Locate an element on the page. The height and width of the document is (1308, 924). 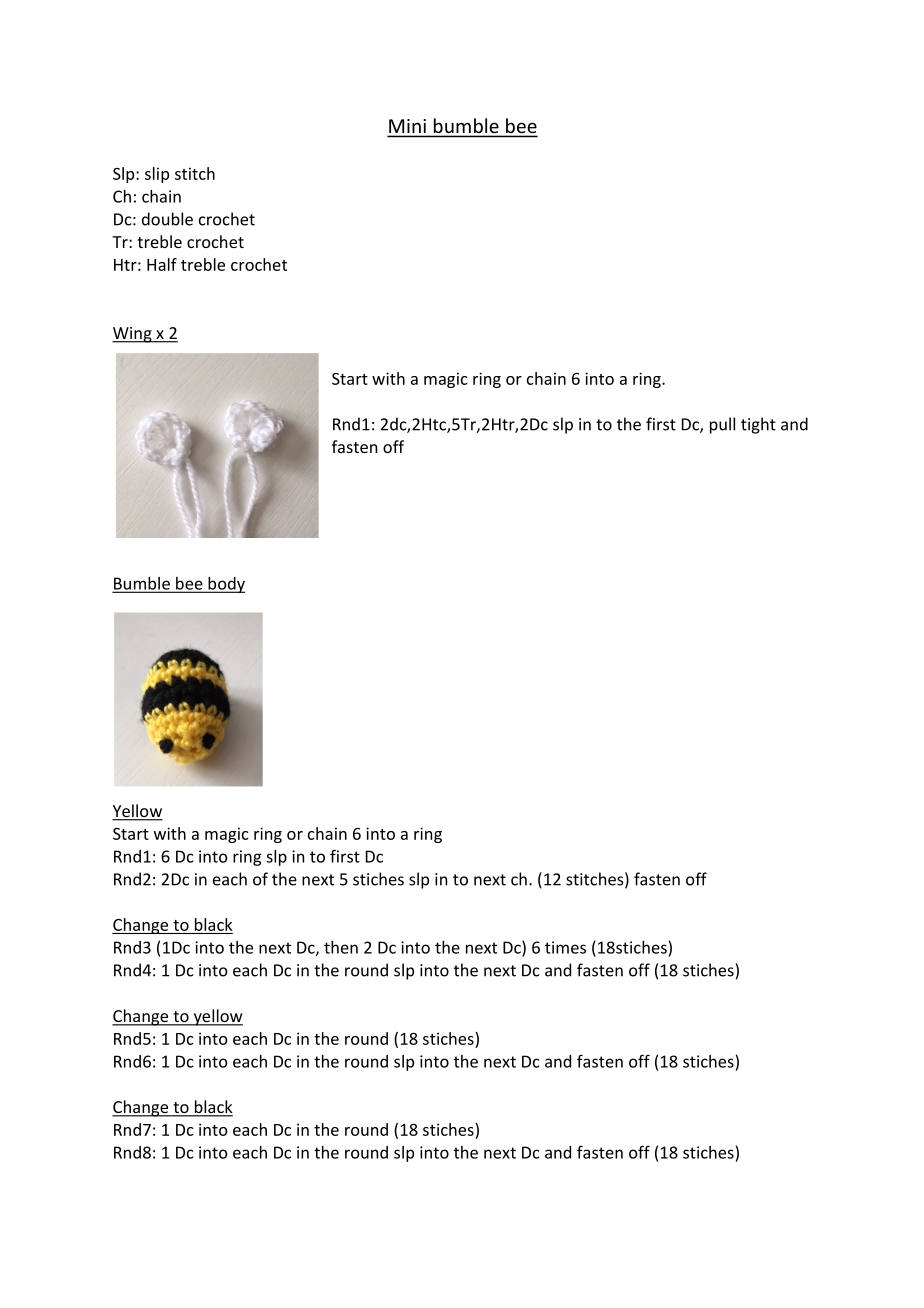
body is located at coordinates (225, 585).
